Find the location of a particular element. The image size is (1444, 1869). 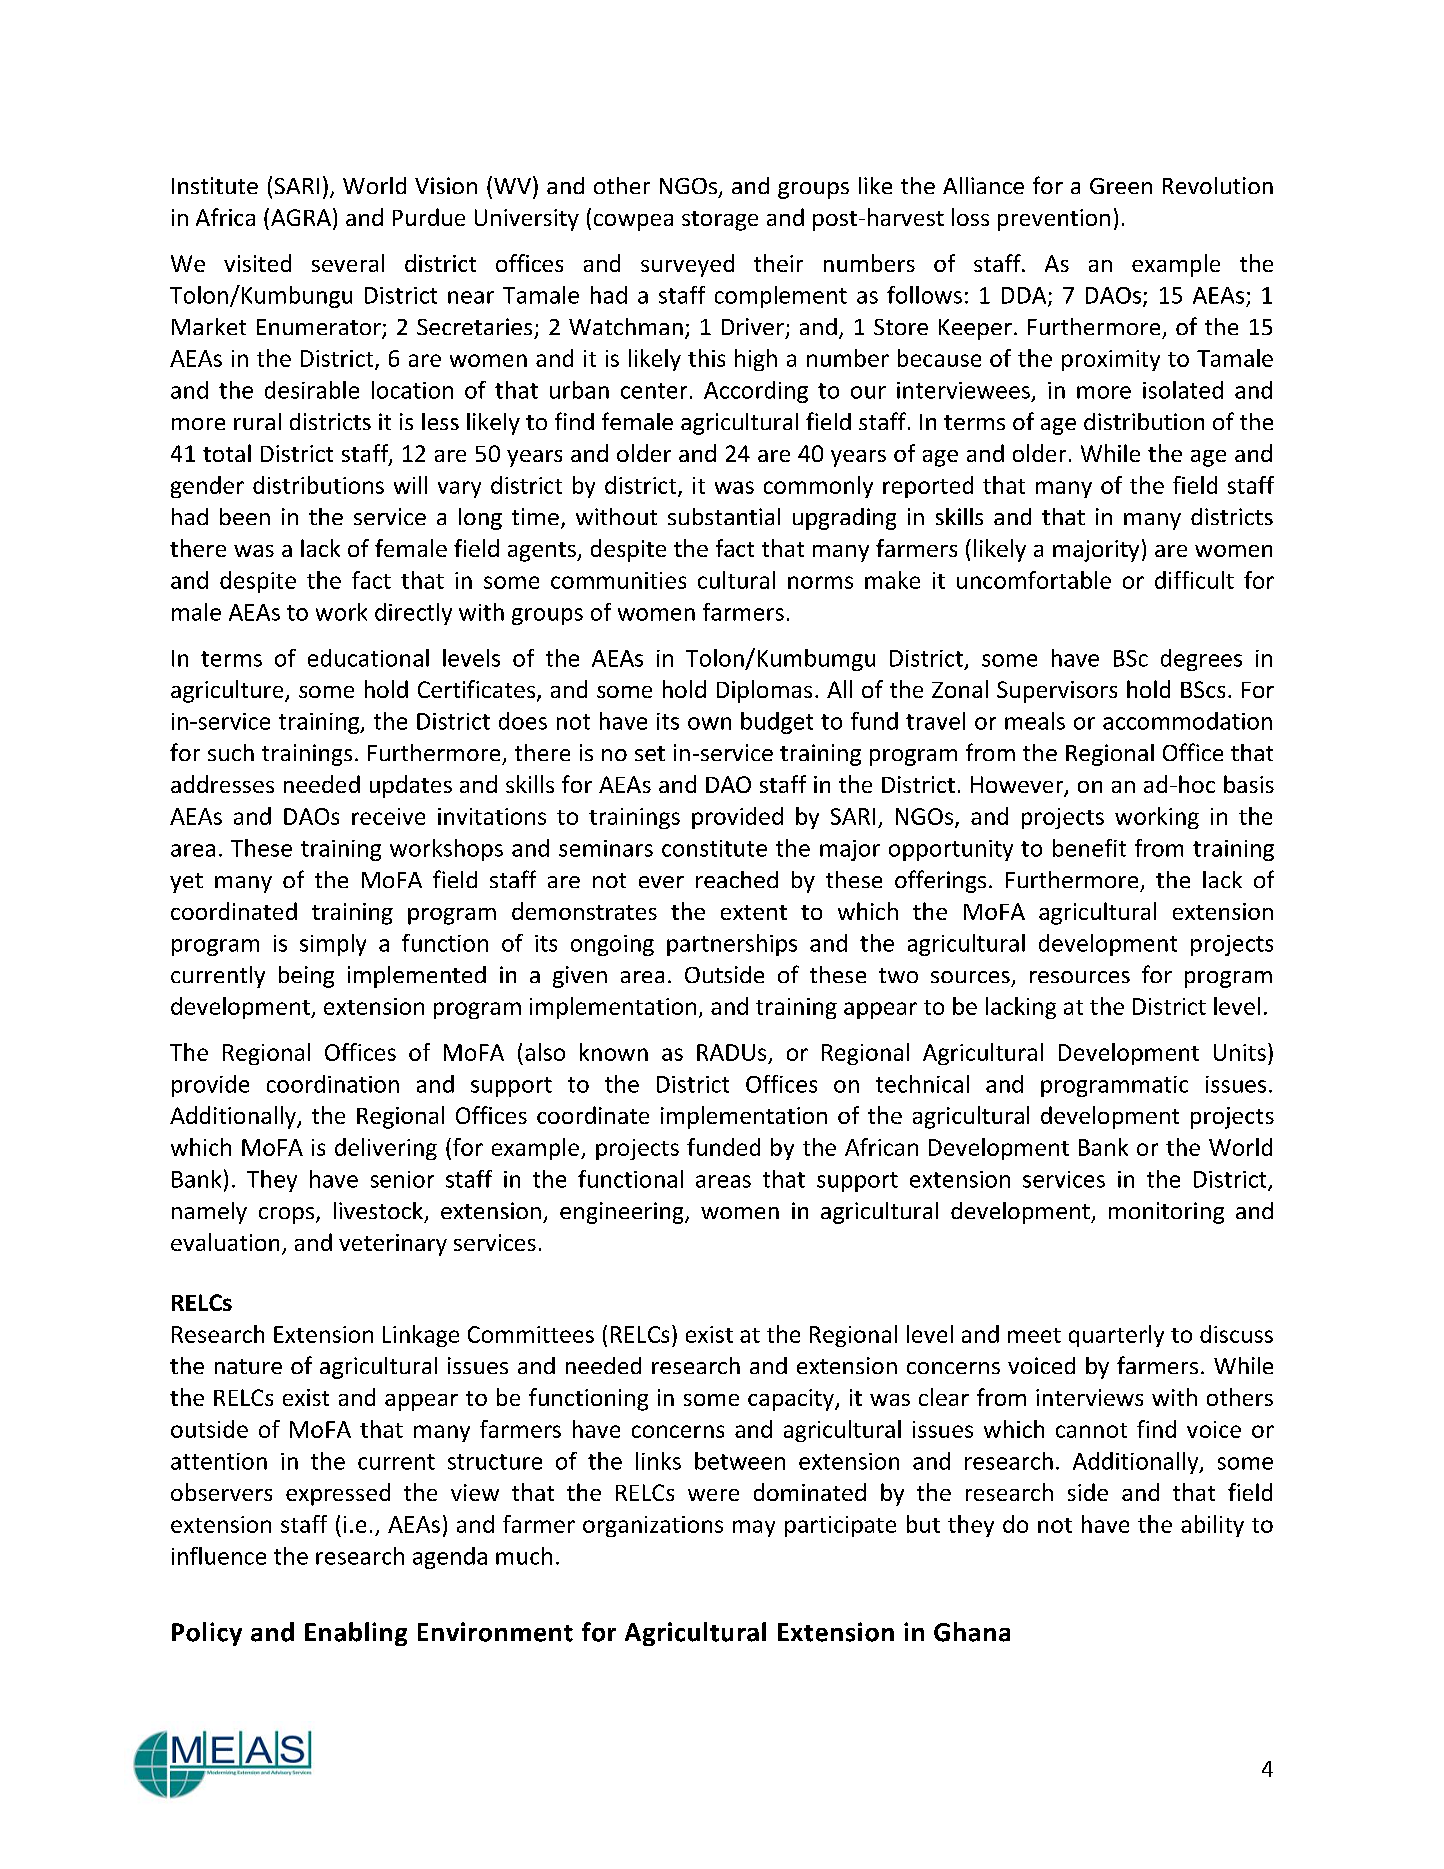

extent is located at coordinates (754, 912).
